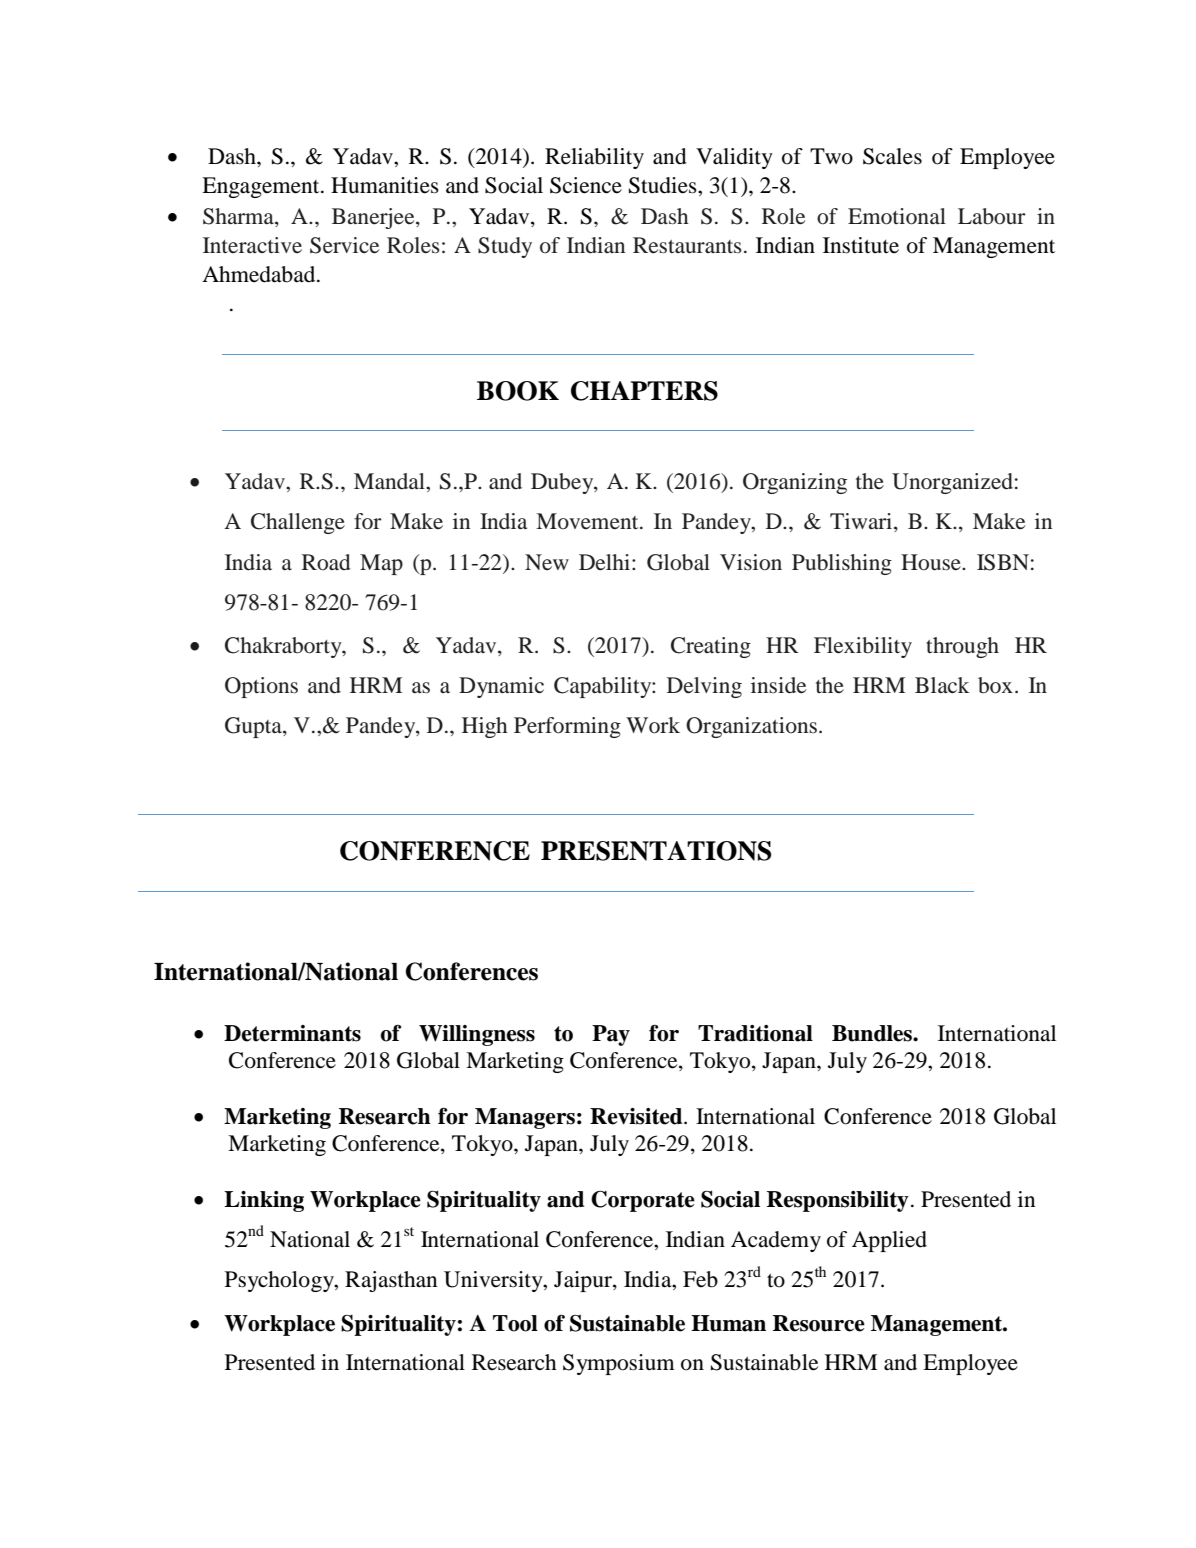 The image size is (1196, 1548). Describe the element at coordinates (611, 1035) in the page. I see `Pay` at that location.
